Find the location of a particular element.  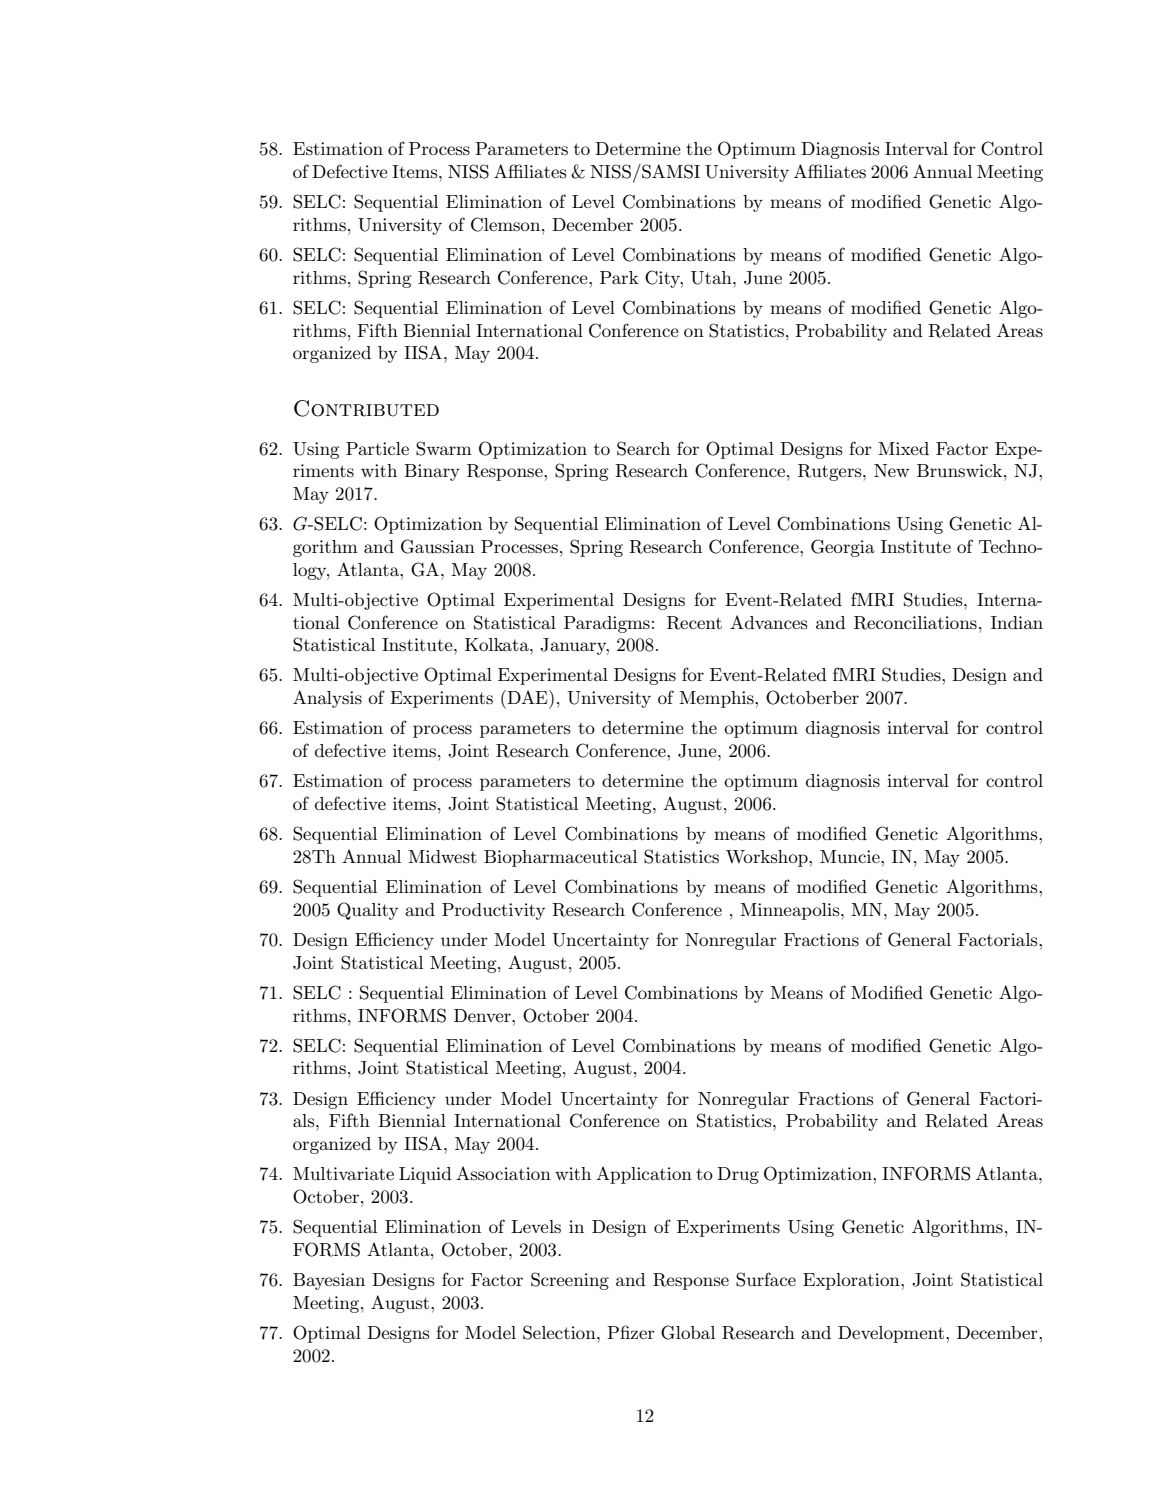

Workshop is located at coordinates (768, 858).
